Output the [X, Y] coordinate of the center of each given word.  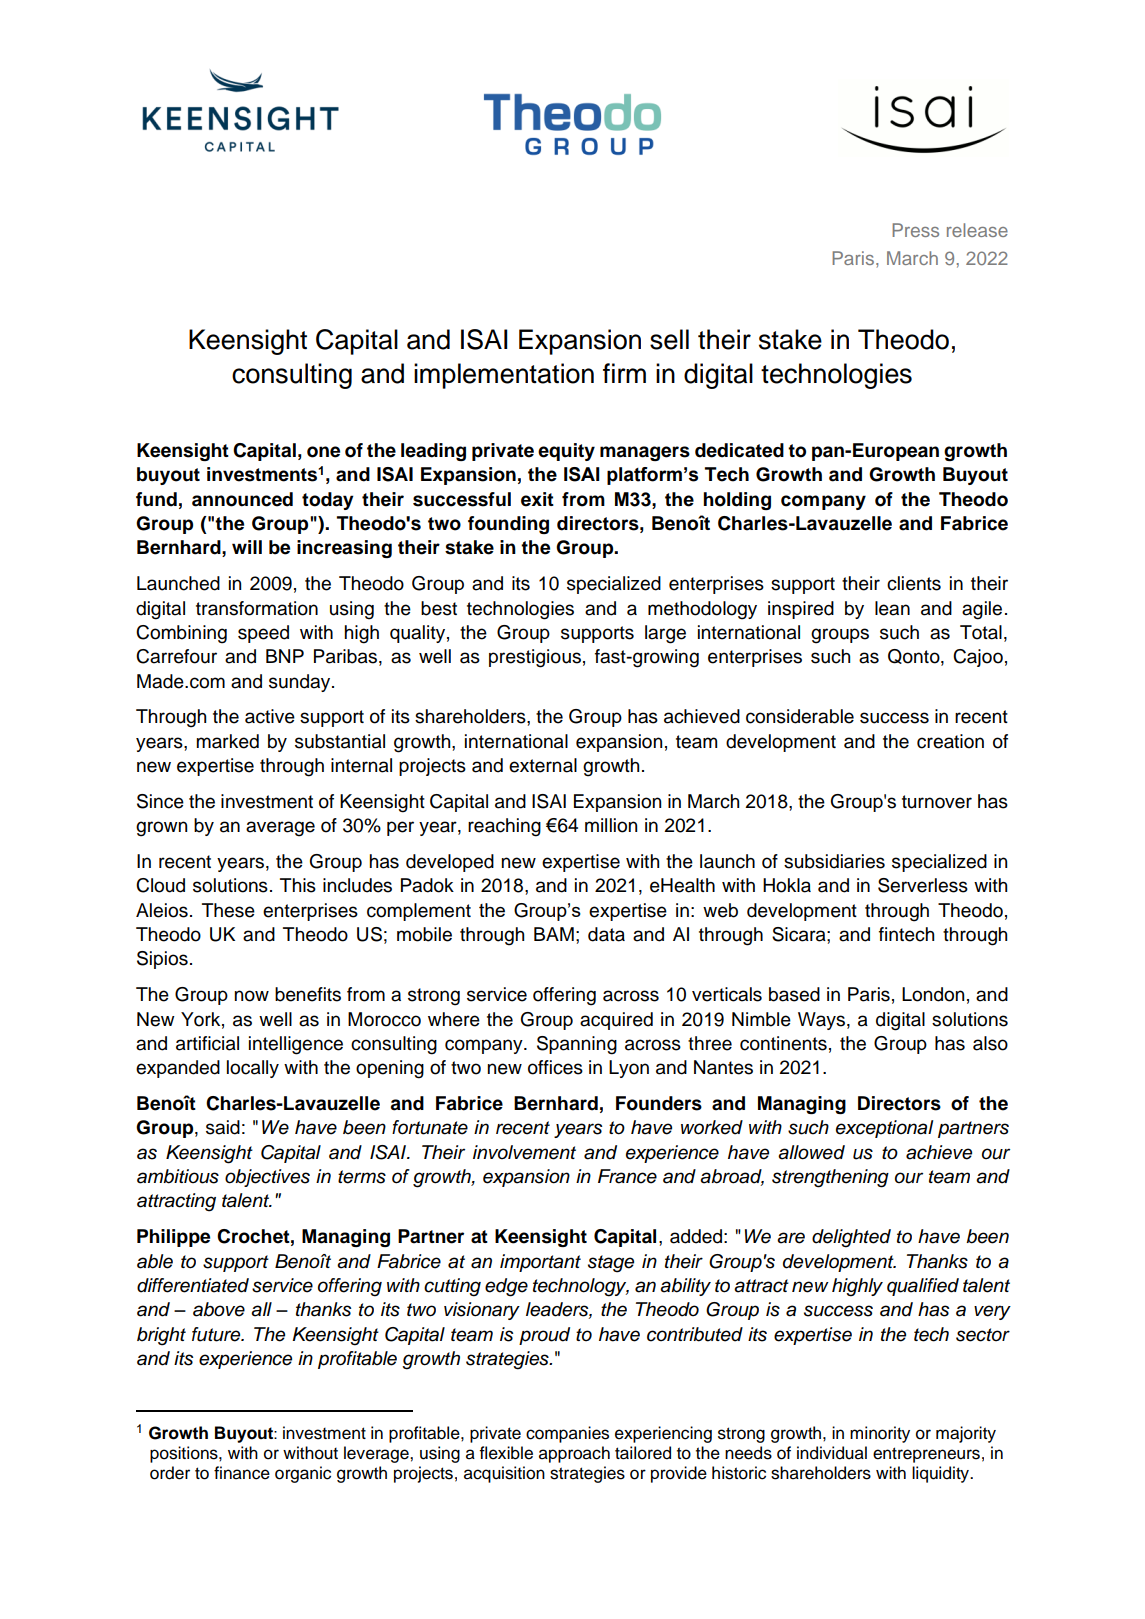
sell [669, 339]
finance [242, 1473]
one [323, 452]
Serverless [923, 885]
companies [567, 1434]
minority [880, 1434]
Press [915, 230]
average [280, 829]
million [611, 825]
